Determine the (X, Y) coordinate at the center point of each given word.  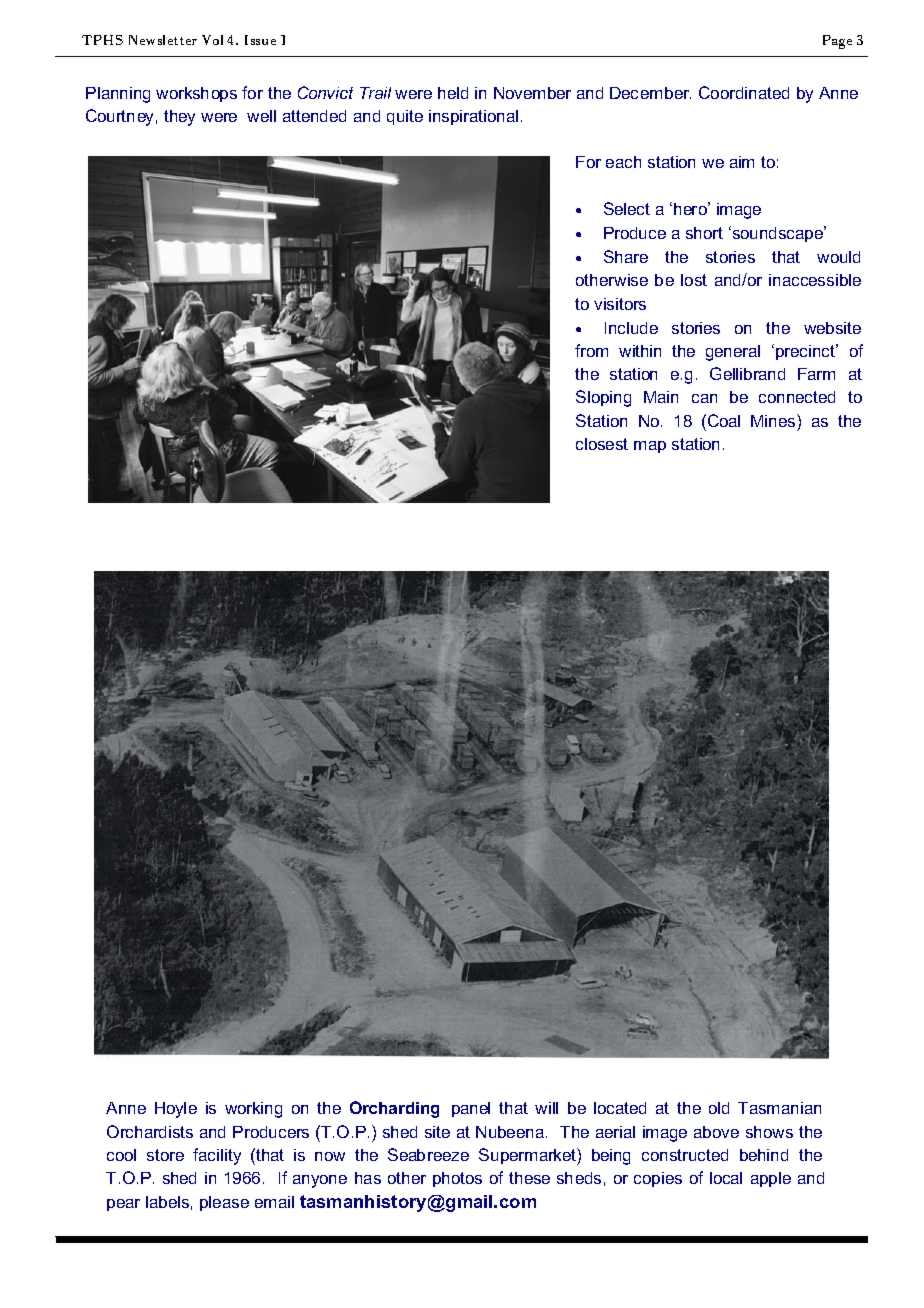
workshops (196, 94)
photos (457, 1179)
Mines (774, 420)
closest (602, 444)
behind (764, 1155)
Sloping (603, 398)
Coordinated (744, 92)
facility (217, 1156)
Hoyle (176, 1110)
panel (471, 1109)
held (453, 93)
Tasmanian (779, 1108)
